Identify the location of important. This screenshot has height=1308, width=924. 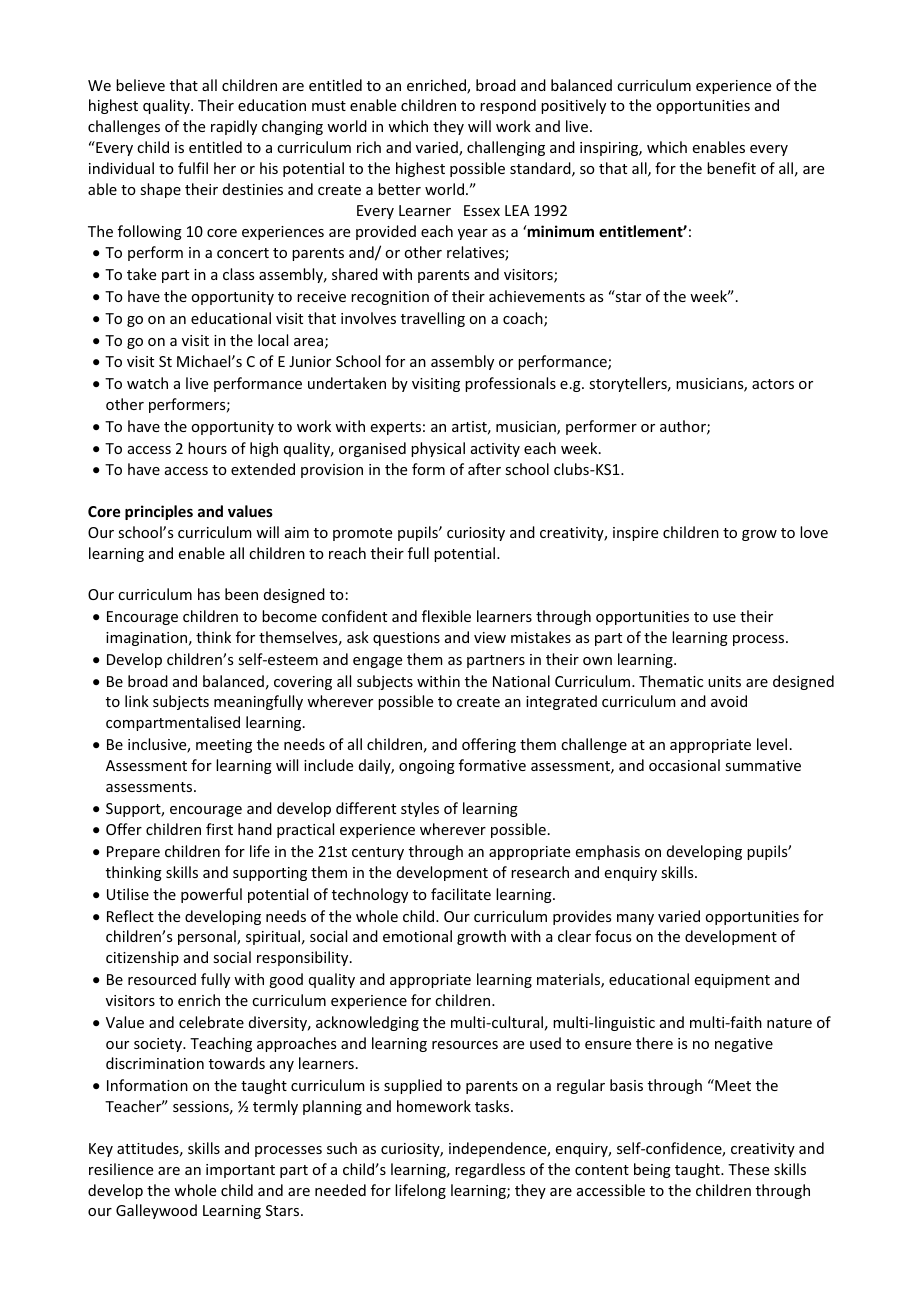
(240, 1171).
